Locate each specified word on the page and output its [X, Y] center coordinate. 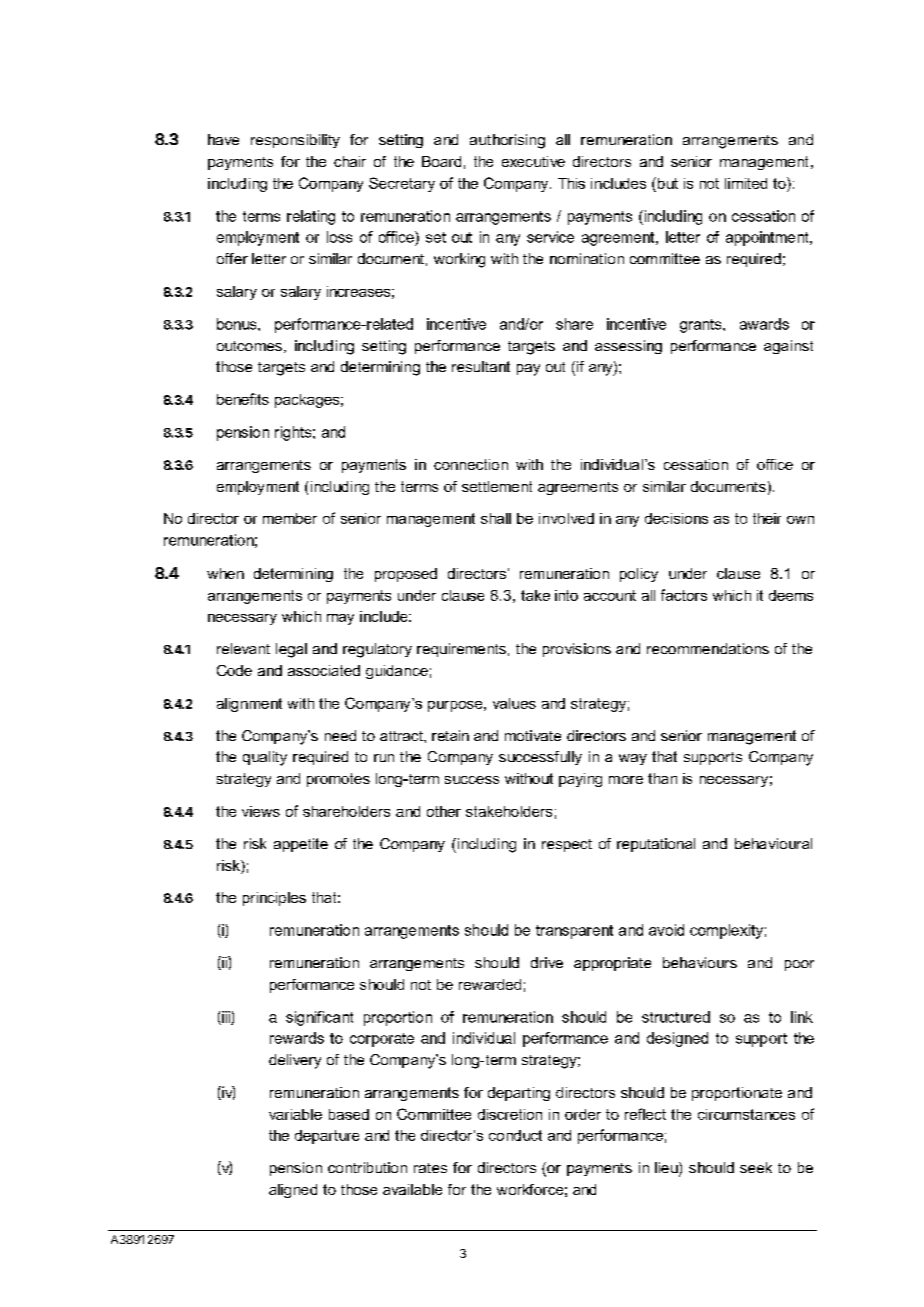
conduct [515, 1135]
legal [291, 650]
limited [746, 183]
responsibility [295, 141]
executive [533, 161]
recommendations [708, 648]
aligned [293, 1191]
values [514, 703]
